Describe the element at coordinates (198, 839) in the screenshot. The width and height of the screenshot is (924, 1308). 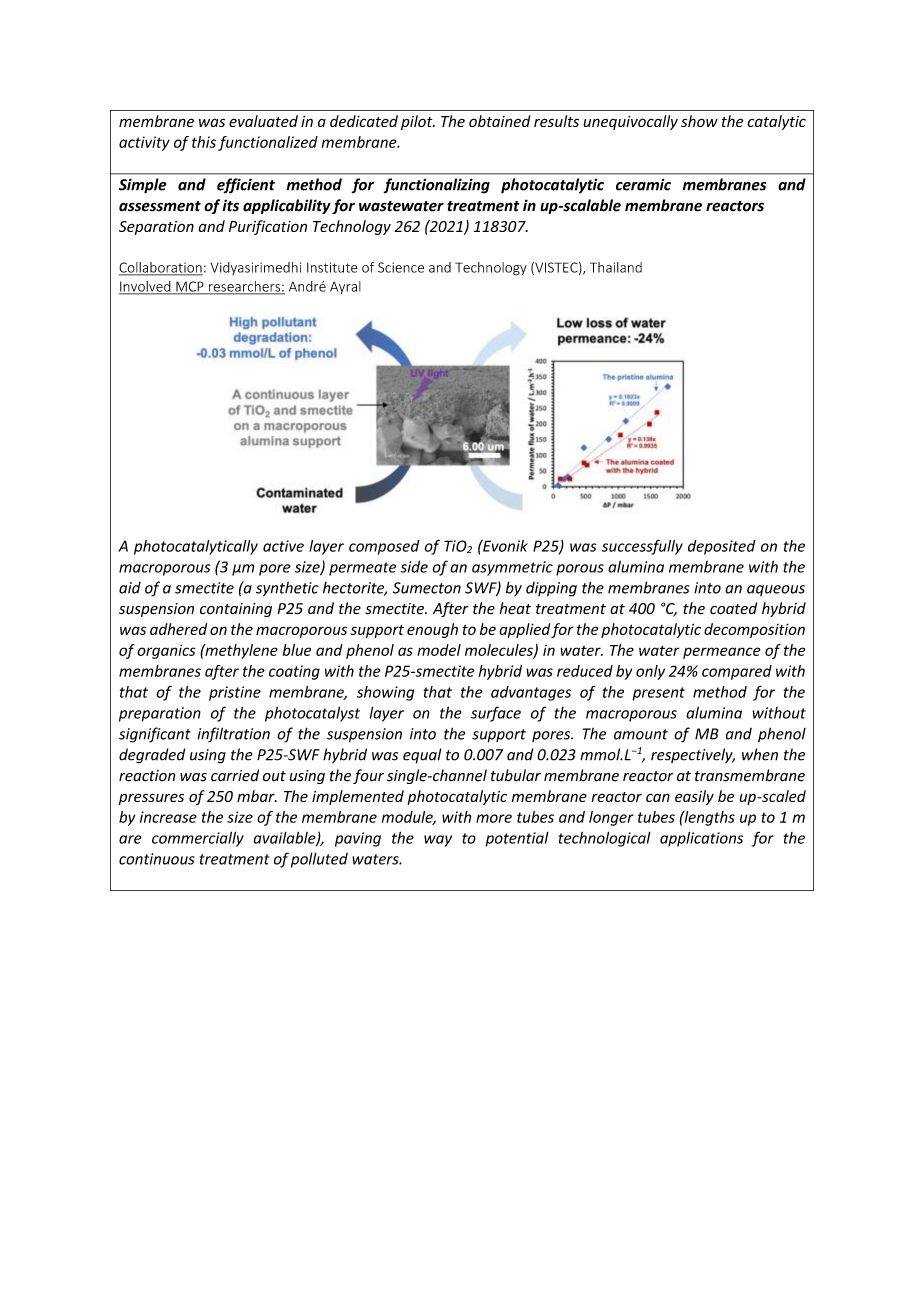
I see `commercially` at that location.
